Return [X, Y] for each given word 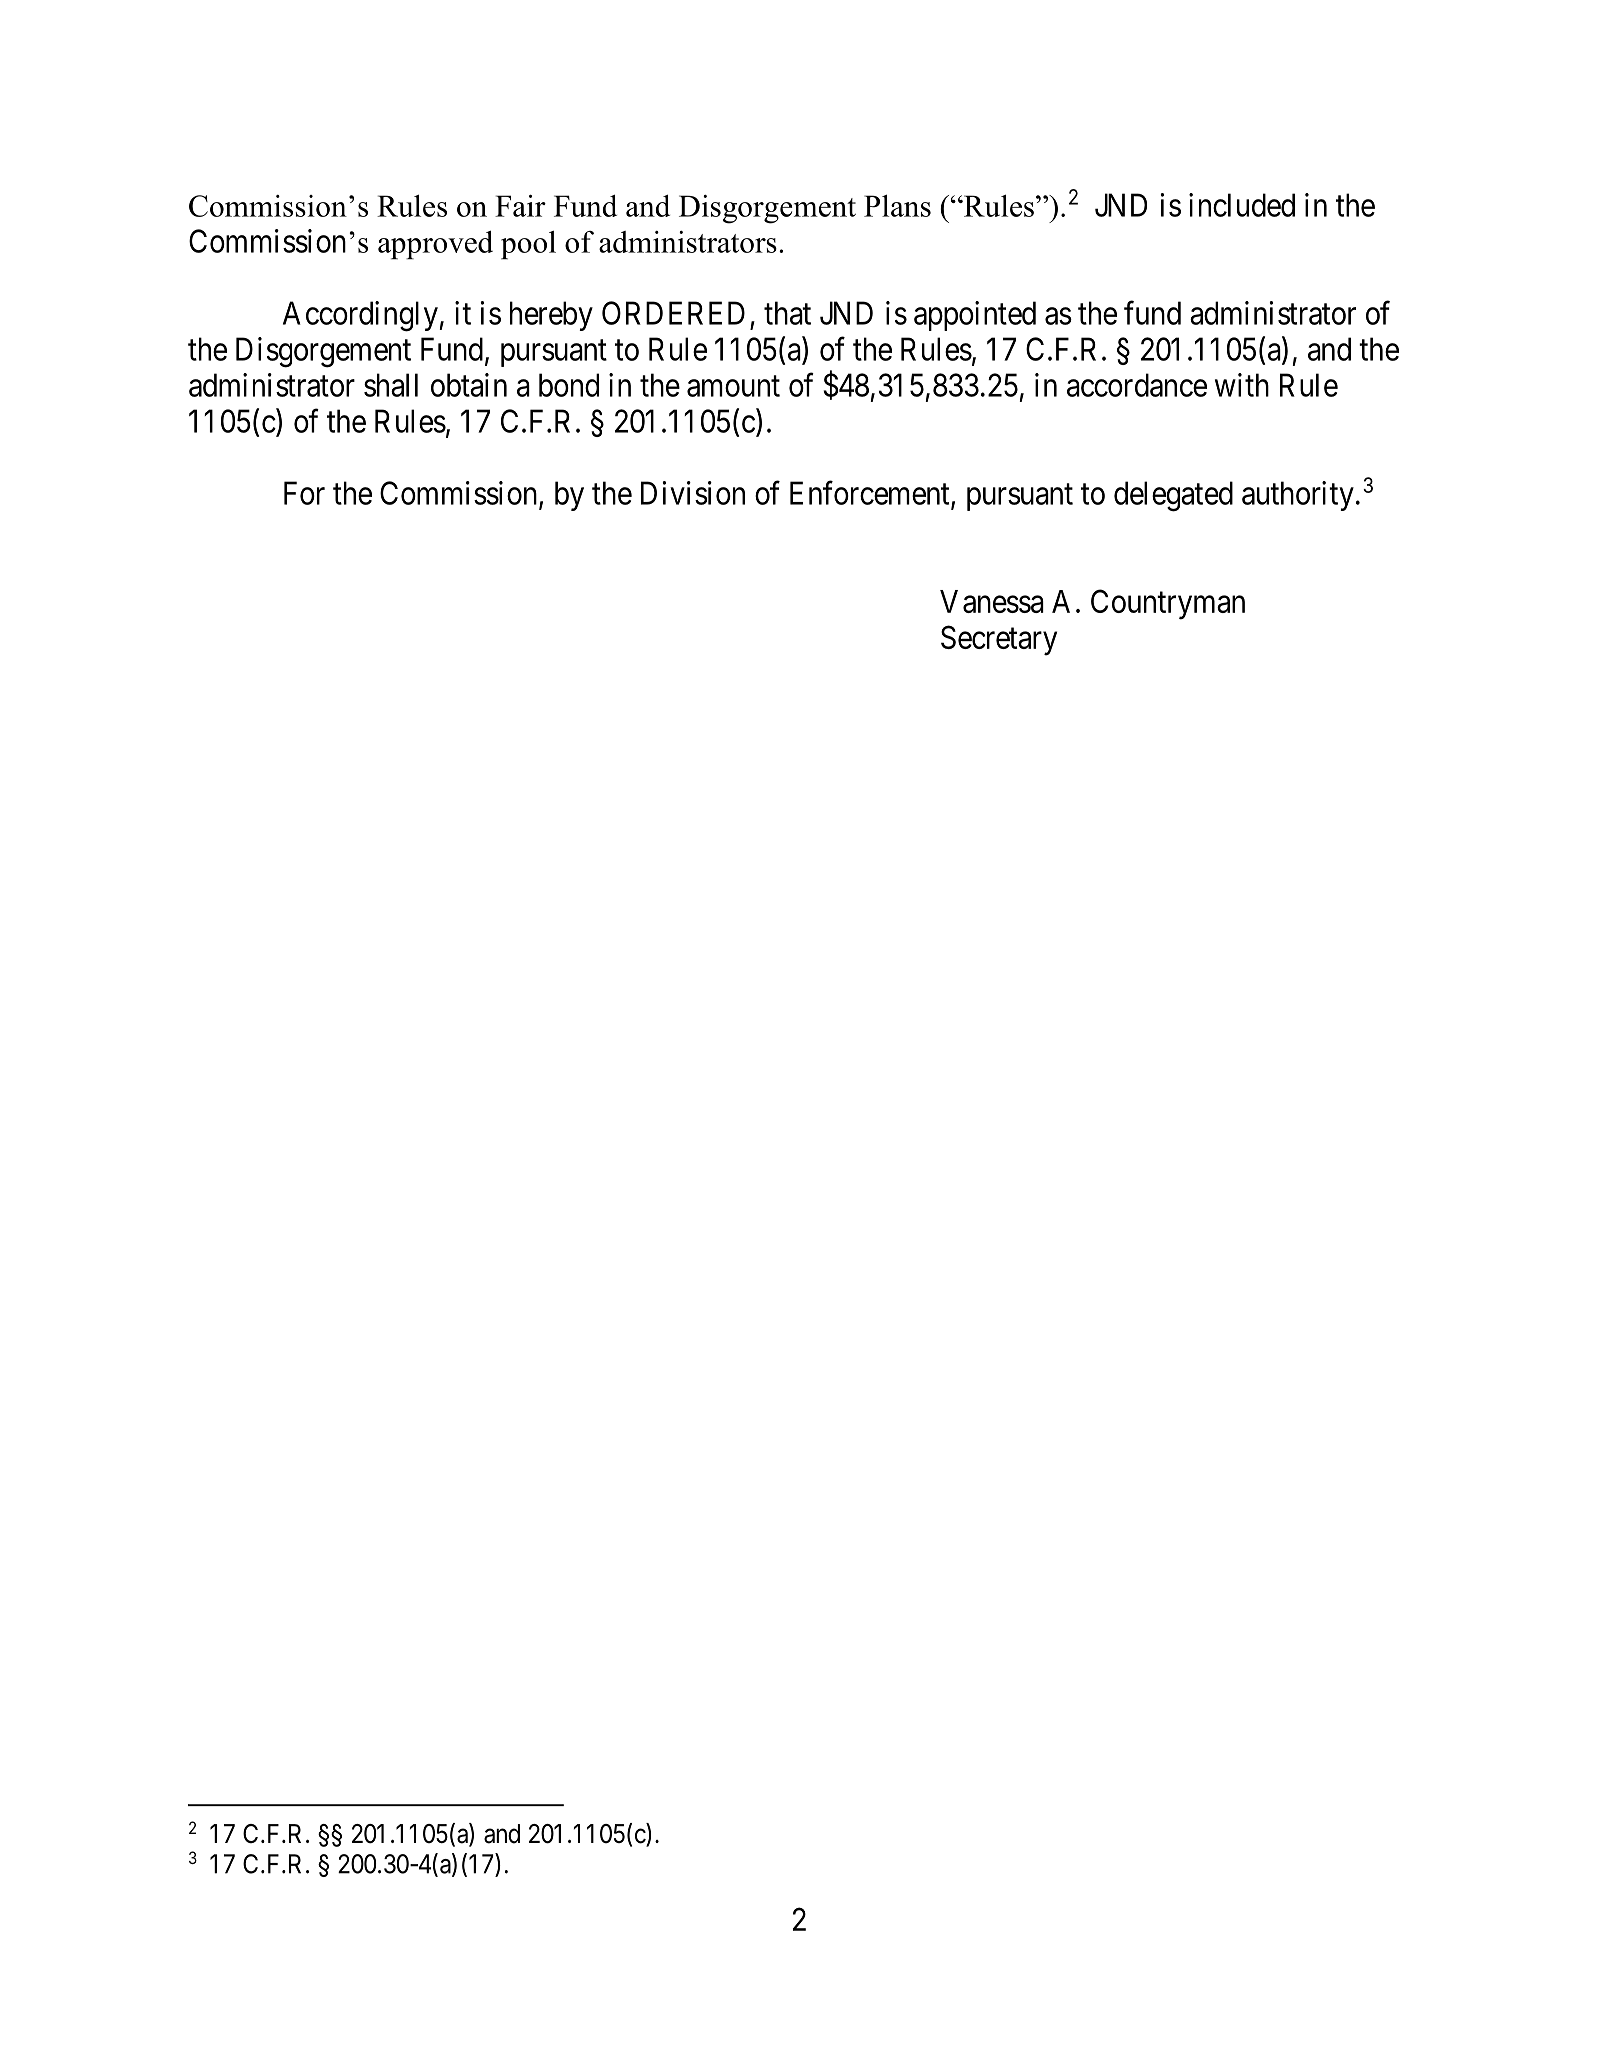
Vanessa [992, 601]
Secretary [999, 640]
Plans [897, 205]
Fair [520, 206]
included [1242, 205]
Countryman [1168, 604]
